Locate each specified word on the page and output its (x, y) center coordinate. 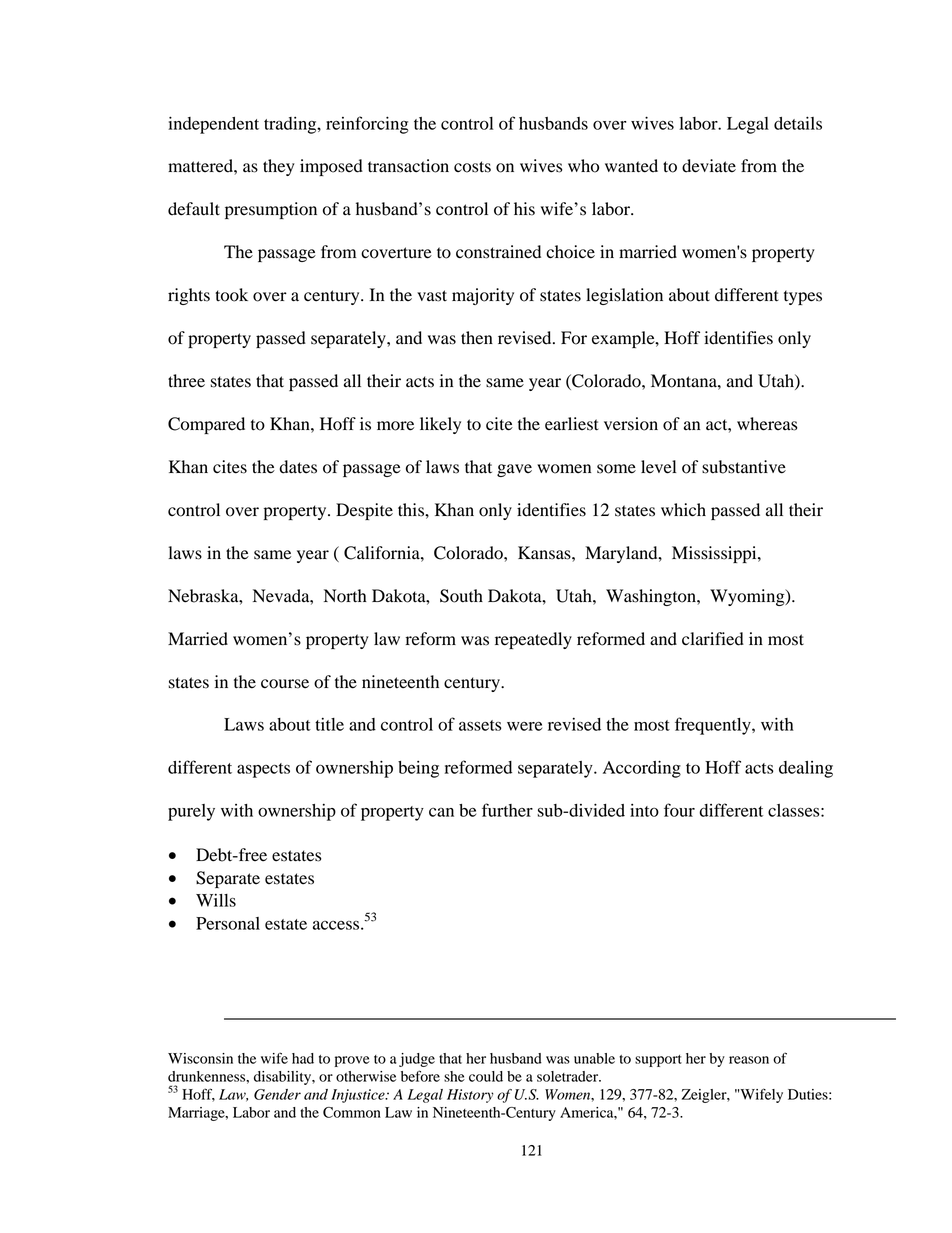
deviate (709, 166)
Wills (216, 900)
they (279, 167)
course (285, 684)
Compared (206, 425)
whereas (767, 424)
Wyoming (748, 597)
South (461, 596)
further (507, 810)
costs (472, 167)
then (477, 338)
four (679, 810)
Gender (277, 1094)
